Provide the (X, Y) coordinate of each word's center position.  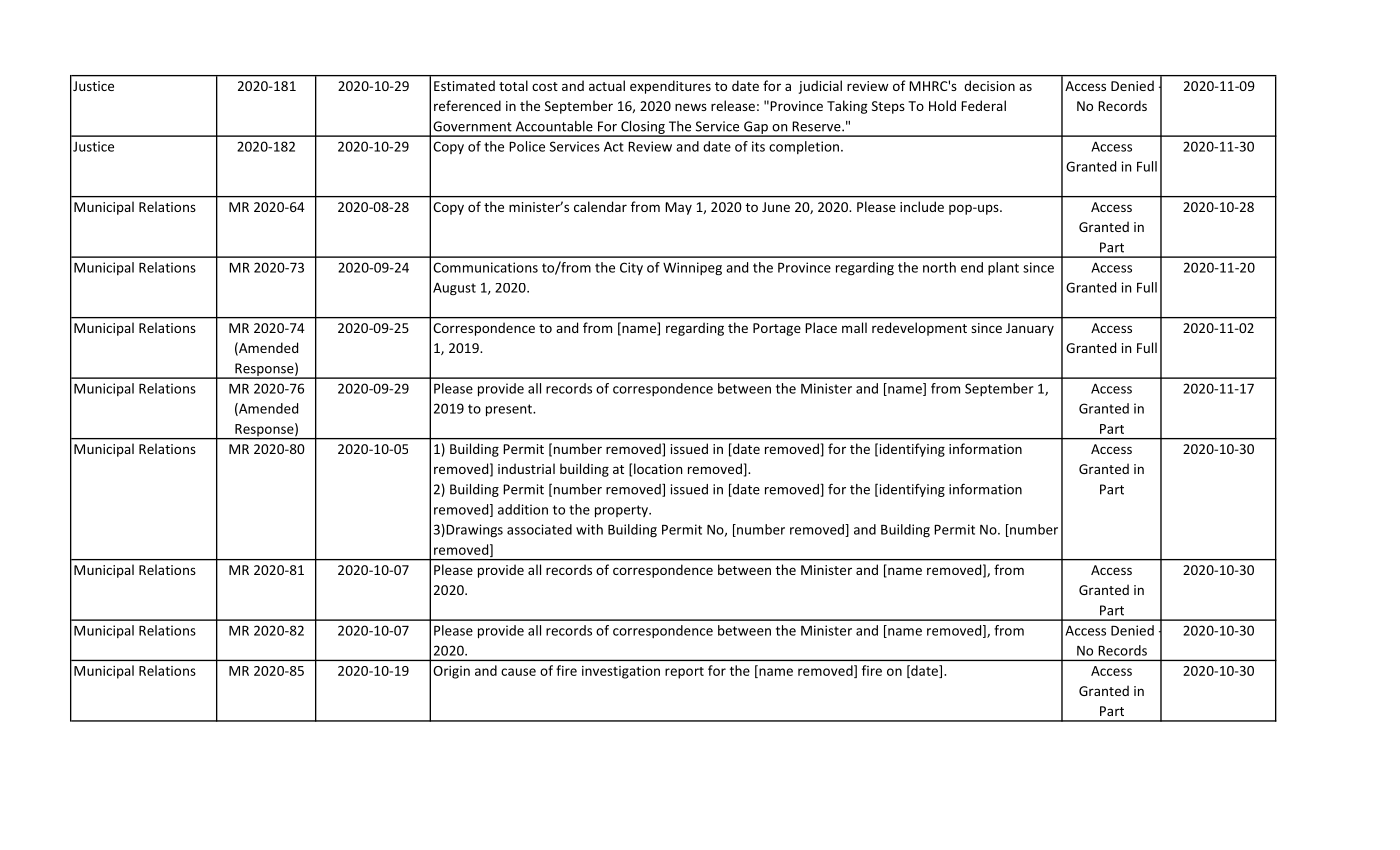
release (733, 105)
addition (523, 509)
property (622, 511)
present (510, 410)
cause (518, 672)
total (513, 85)
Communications (485, 267)
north (939, 267)
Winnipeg (692, 269)
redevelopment (919, 329)
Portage (777, 329)
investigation (621, 672)
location (658, 468)
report (684, 673)
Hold (942, 105)
